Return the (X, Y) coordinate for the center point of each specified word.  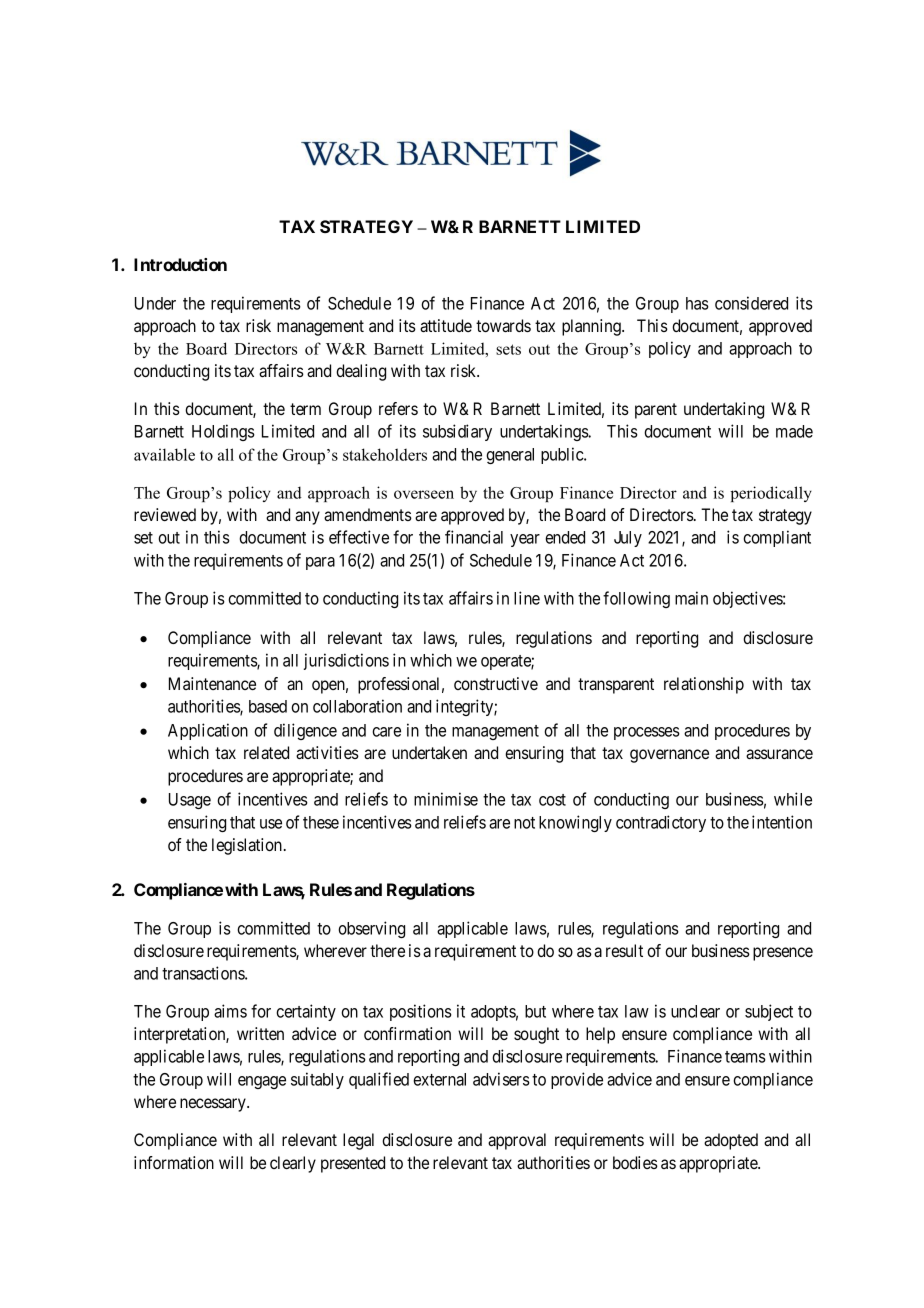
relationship (704, 685)
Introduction (180, 264)
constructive (496, 683)
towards (503, 325)
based (268, 706)
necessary (214, 1105)
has (697, 303)
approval (517, 1141)
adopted (731, 1141)
